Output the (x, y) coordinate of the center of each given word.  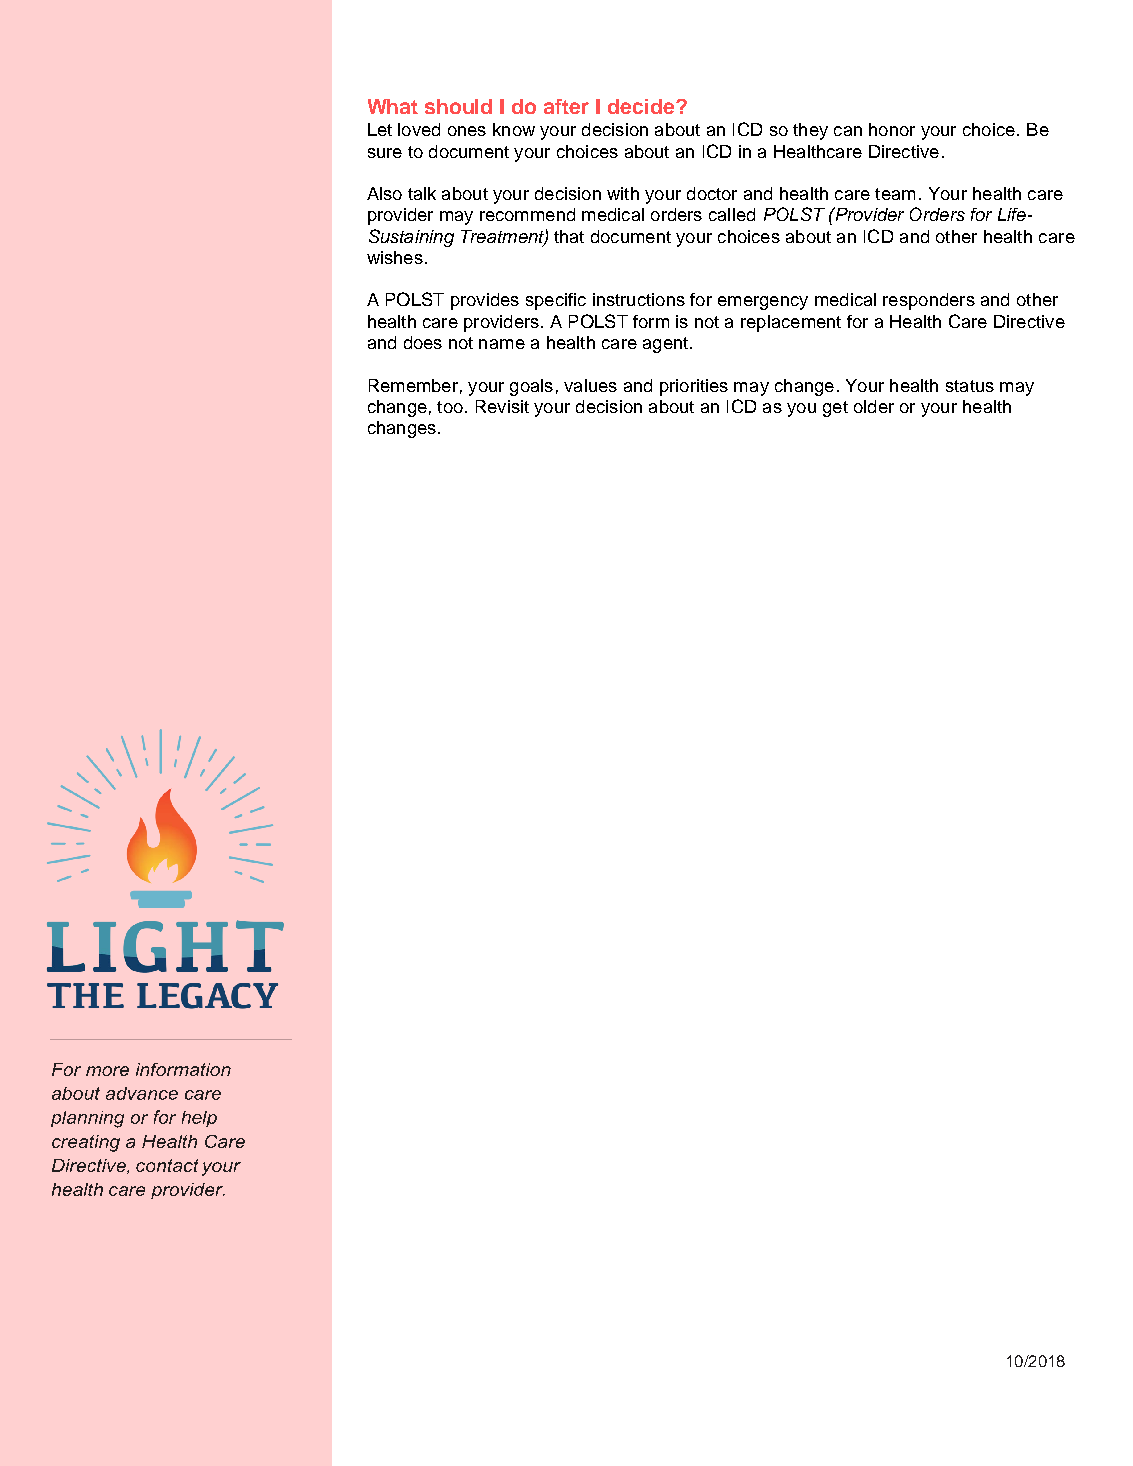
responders (929, 301)
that (569, 236)
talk (422, 193)
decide (642, 106)
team (895, 194)
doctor (712, 193)
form (651, 321)
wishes (395, 257)
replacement (791, 323)
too (450, 407)
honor (892, 129)
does (423, 342)
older (874, 406)
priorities (694, 387)
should (458, 106)
